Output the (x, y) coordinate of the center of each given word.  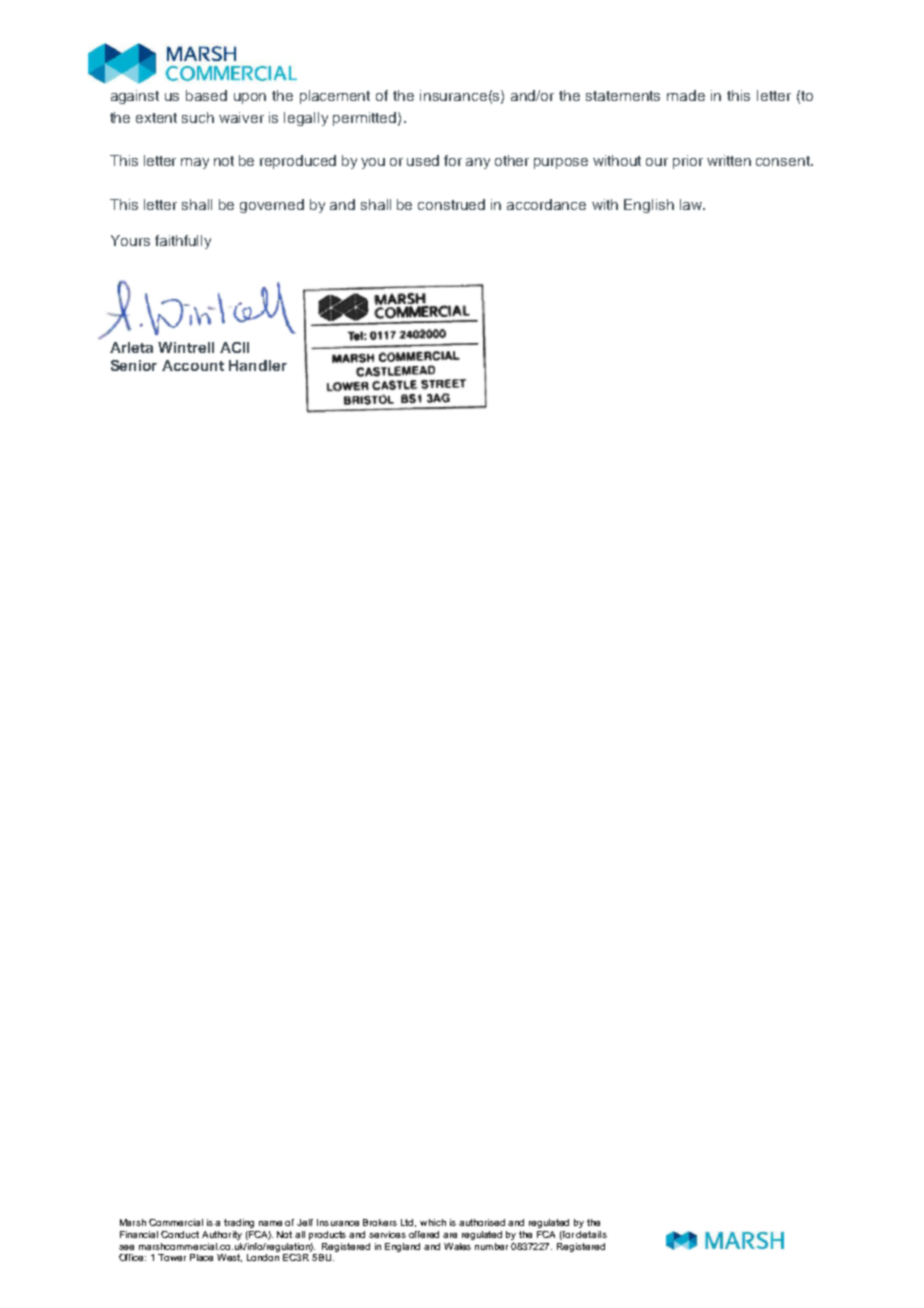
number (491, 1246)
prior (688, 162)
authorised (482, 1222)
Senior (134, 365)
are (450, 1235)
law (692, 204)
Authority (222, 1235)
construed (451, 204)
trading (239, 1223)
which (433, 1222)
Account (193, 365)
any (478, 163)
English (649, 206)
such (198, 117)
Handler (258, 365)
